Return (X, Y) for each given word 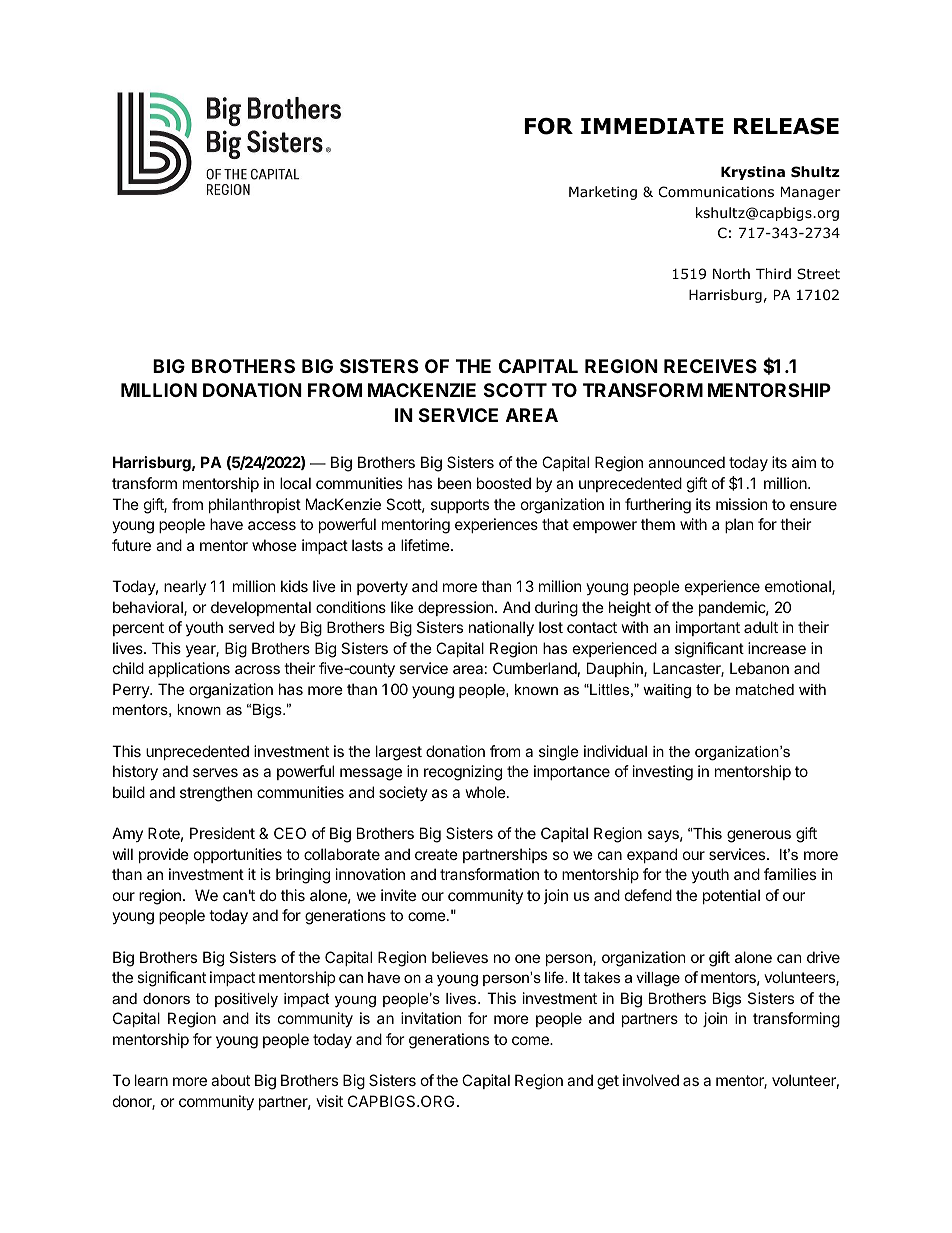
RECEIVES (710, 366)
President (222, 833)
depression (456, 608)
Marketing (603, 193)
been (454, 483)
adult (761, 627)
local (295, 483)
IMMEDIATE (652, 126)
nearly (185, 587)
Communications (716, 192)
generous (759, 836)
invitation (431, 1018)
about (230, 1080)
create (436, 854)
